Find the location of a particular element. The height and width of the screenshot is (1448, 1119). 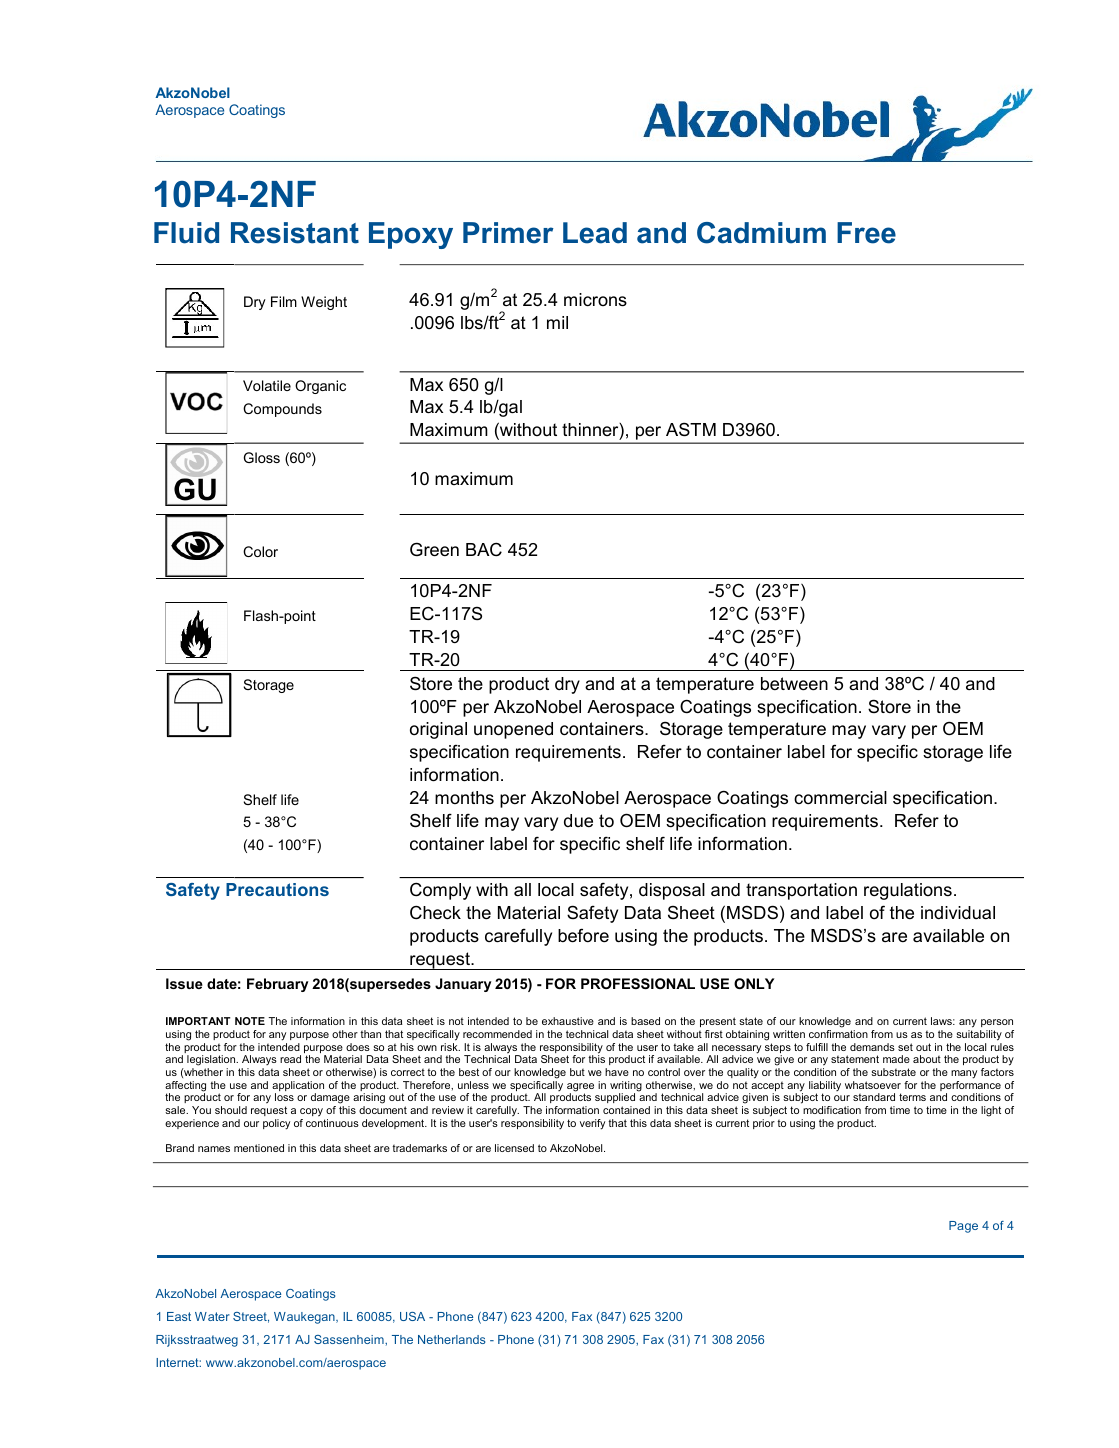

due is located at coordinates (578, 820).
